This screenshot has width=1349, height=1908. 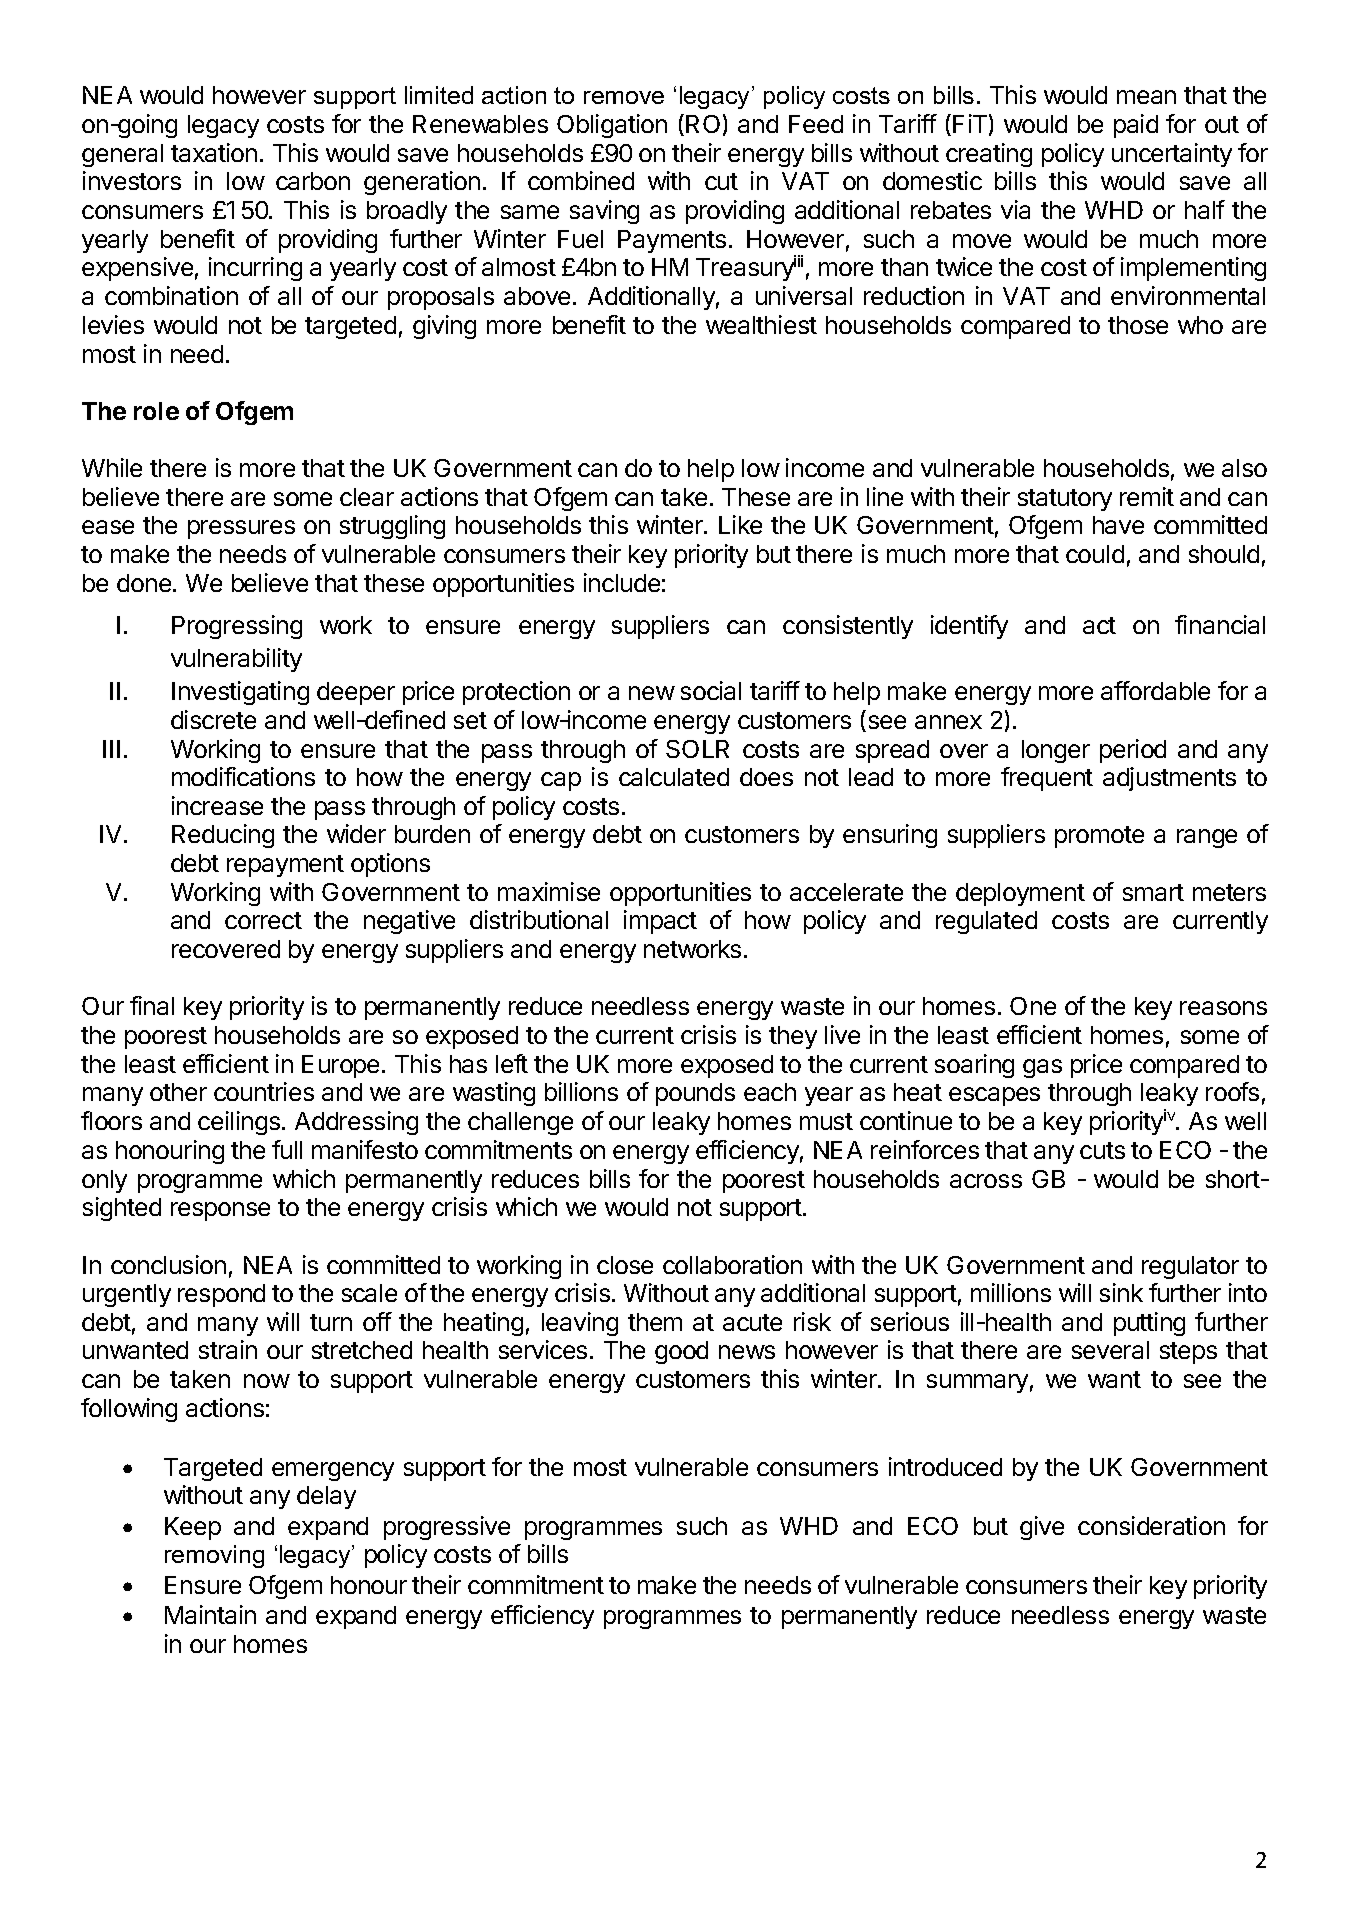 I want to click on Obligation, so click(x=612, y=126).
